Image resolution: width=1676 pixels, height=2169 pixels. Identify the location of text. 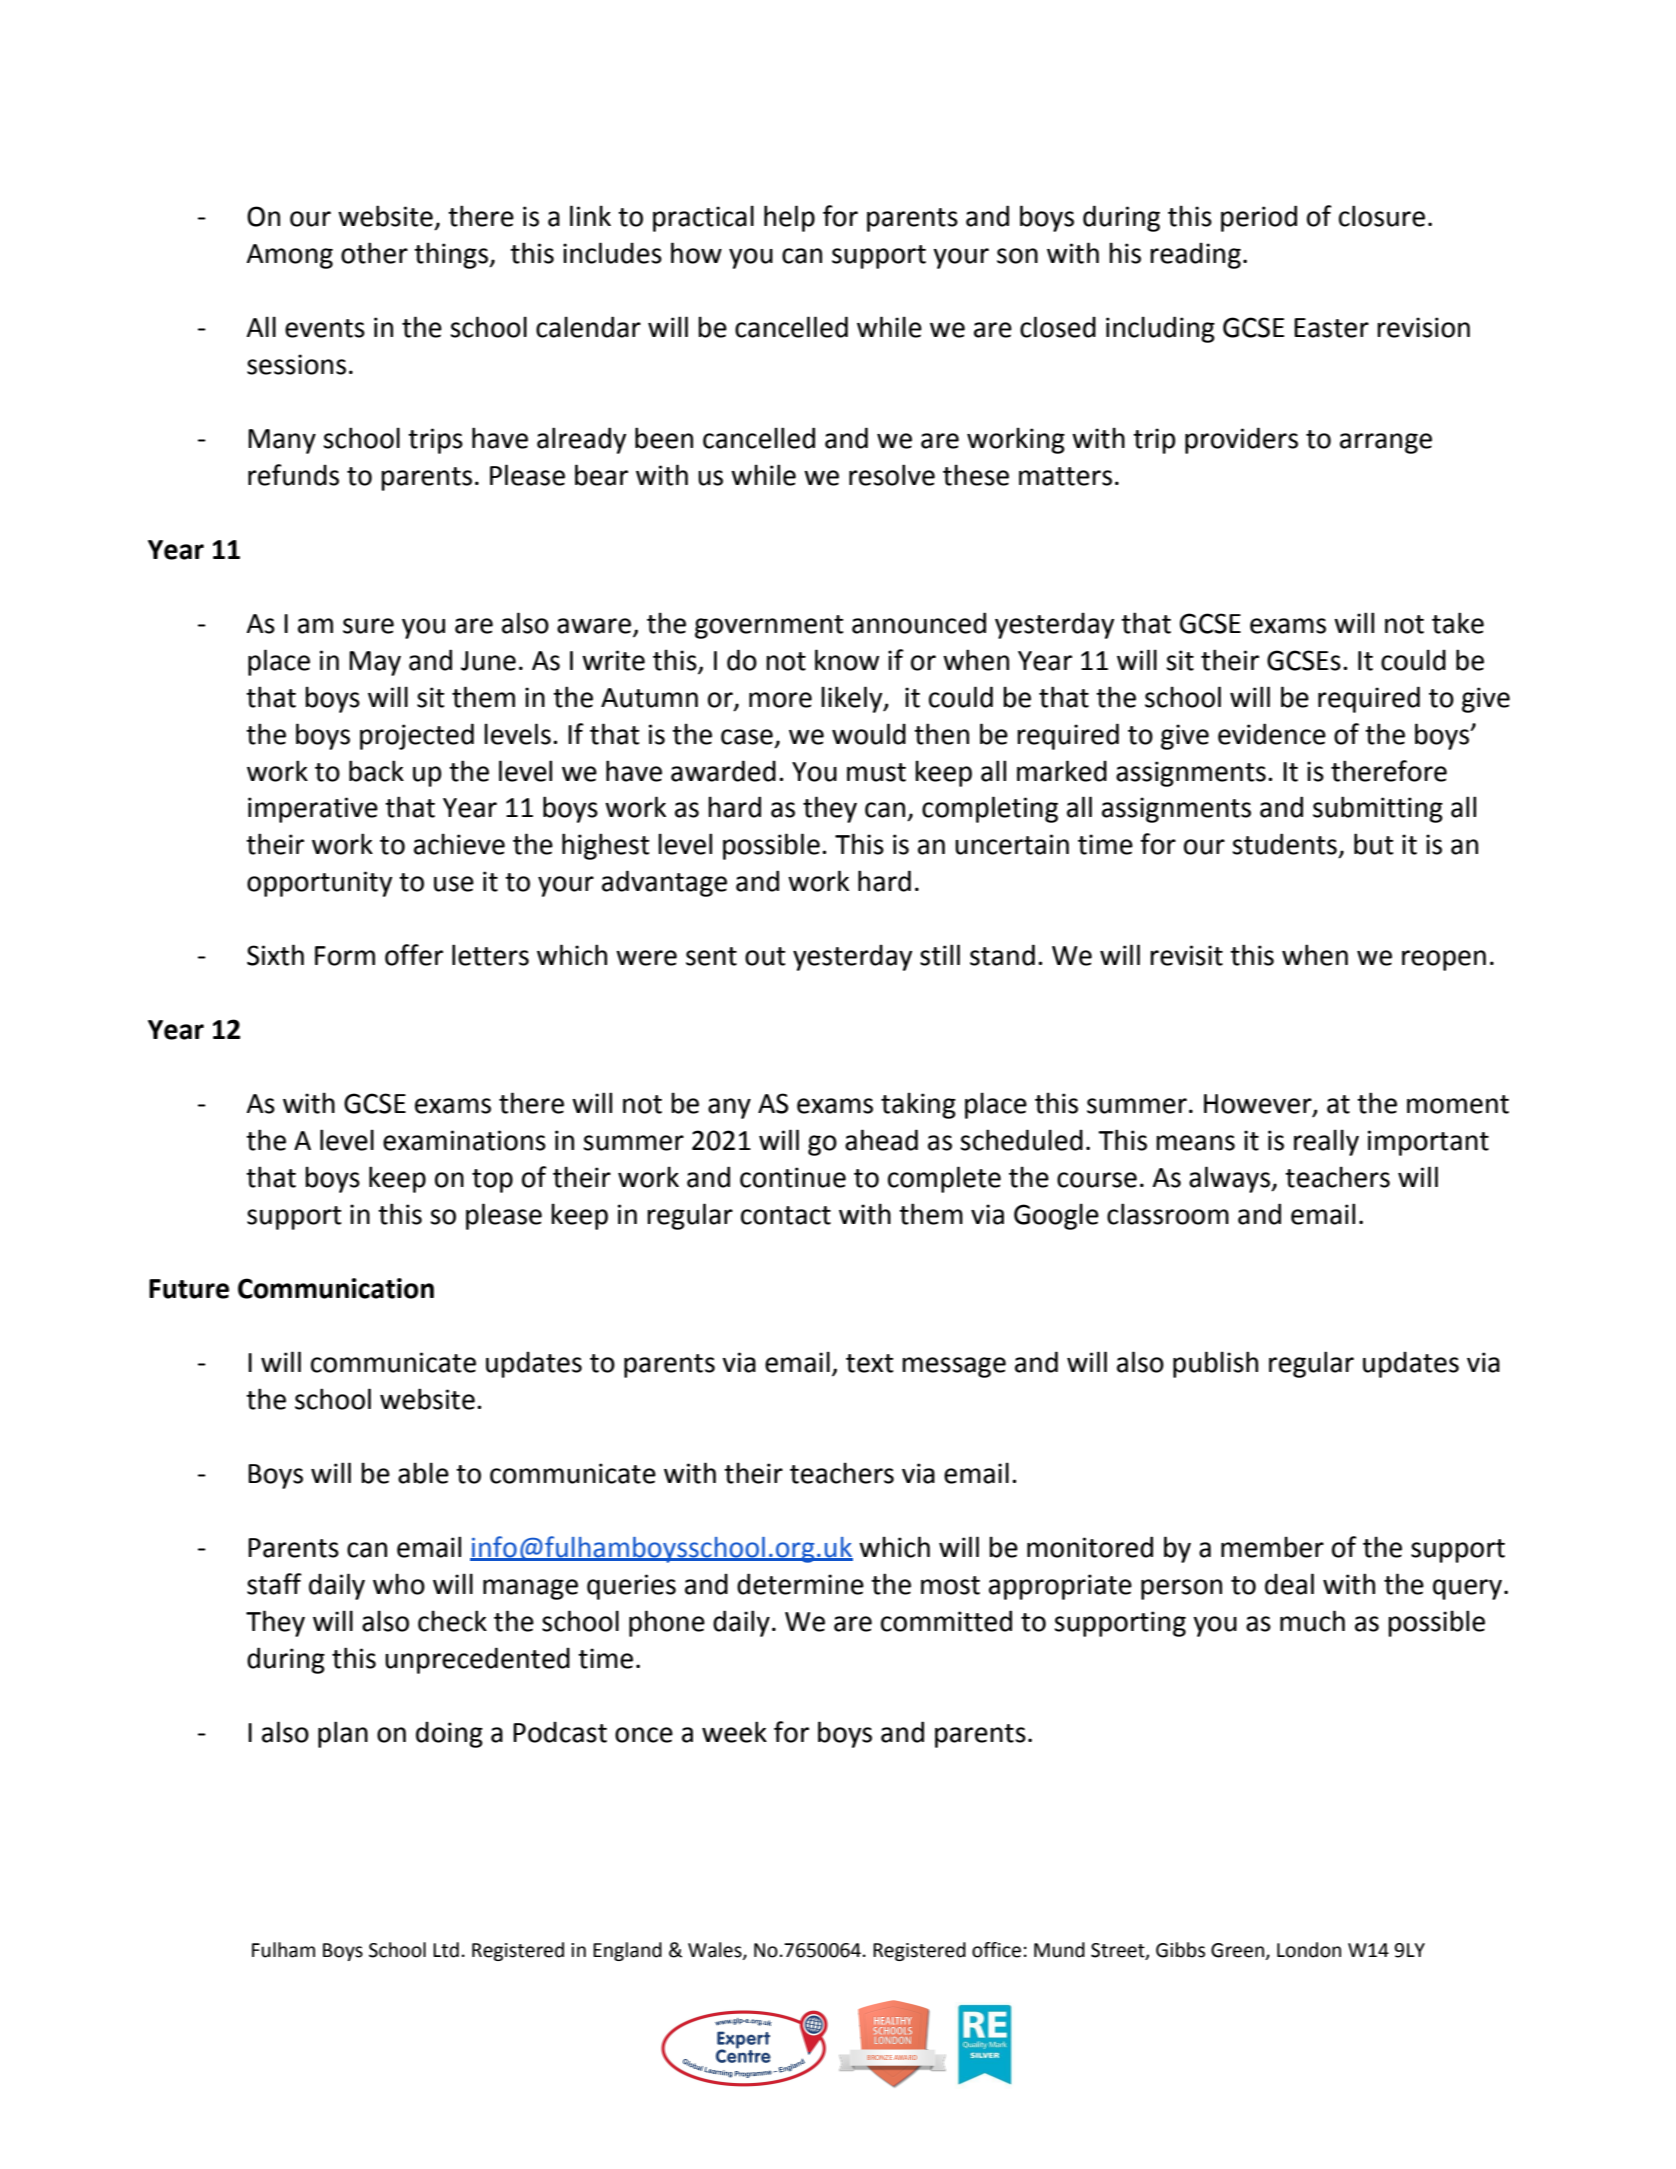
(870, 1363).
